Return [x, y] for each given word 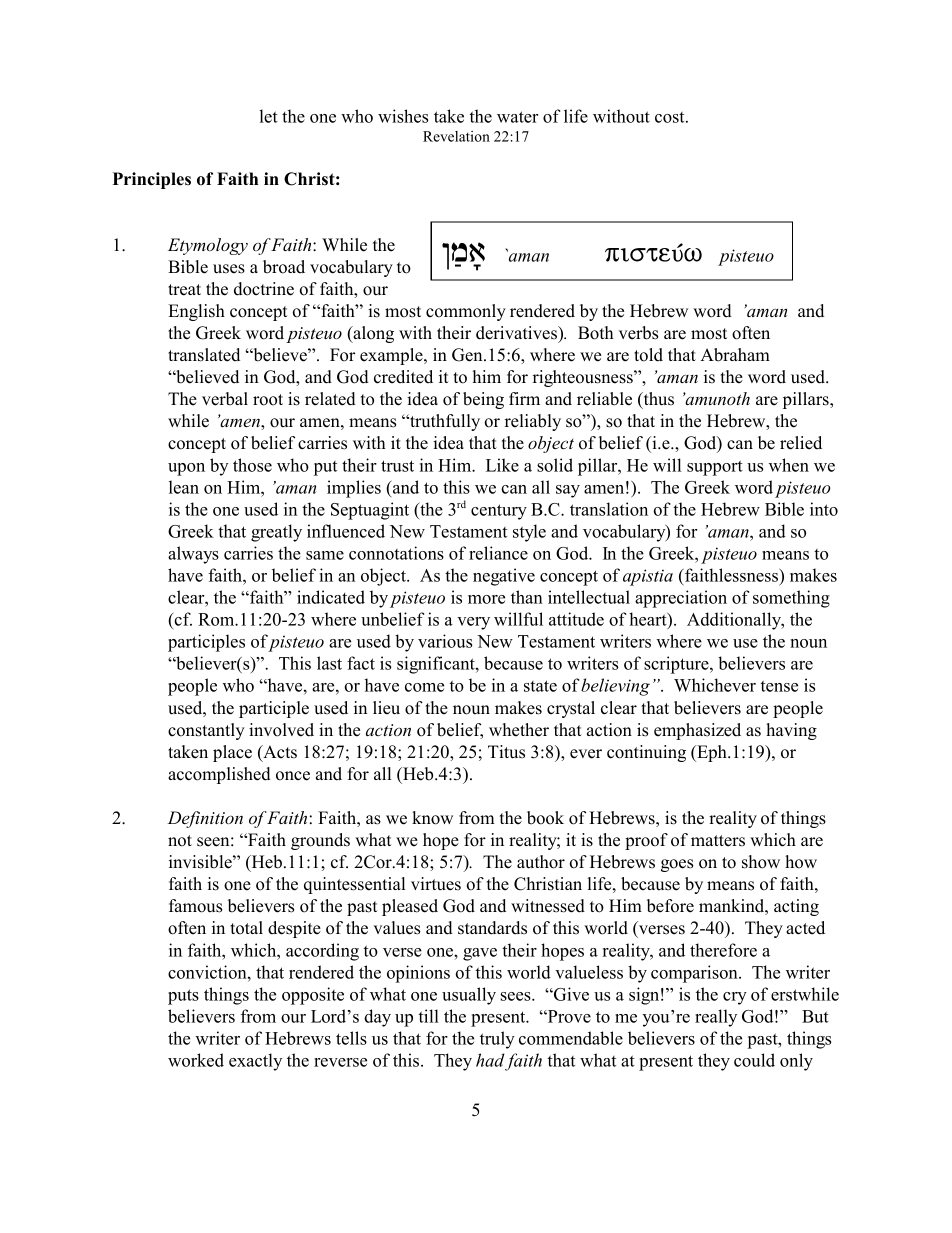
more [486, 599]
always [193, 555]
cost [671, 117]
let [268, 116]
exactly [255, 1062]
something [791, 599]
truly [497, 1040]
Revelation [456, 136]
